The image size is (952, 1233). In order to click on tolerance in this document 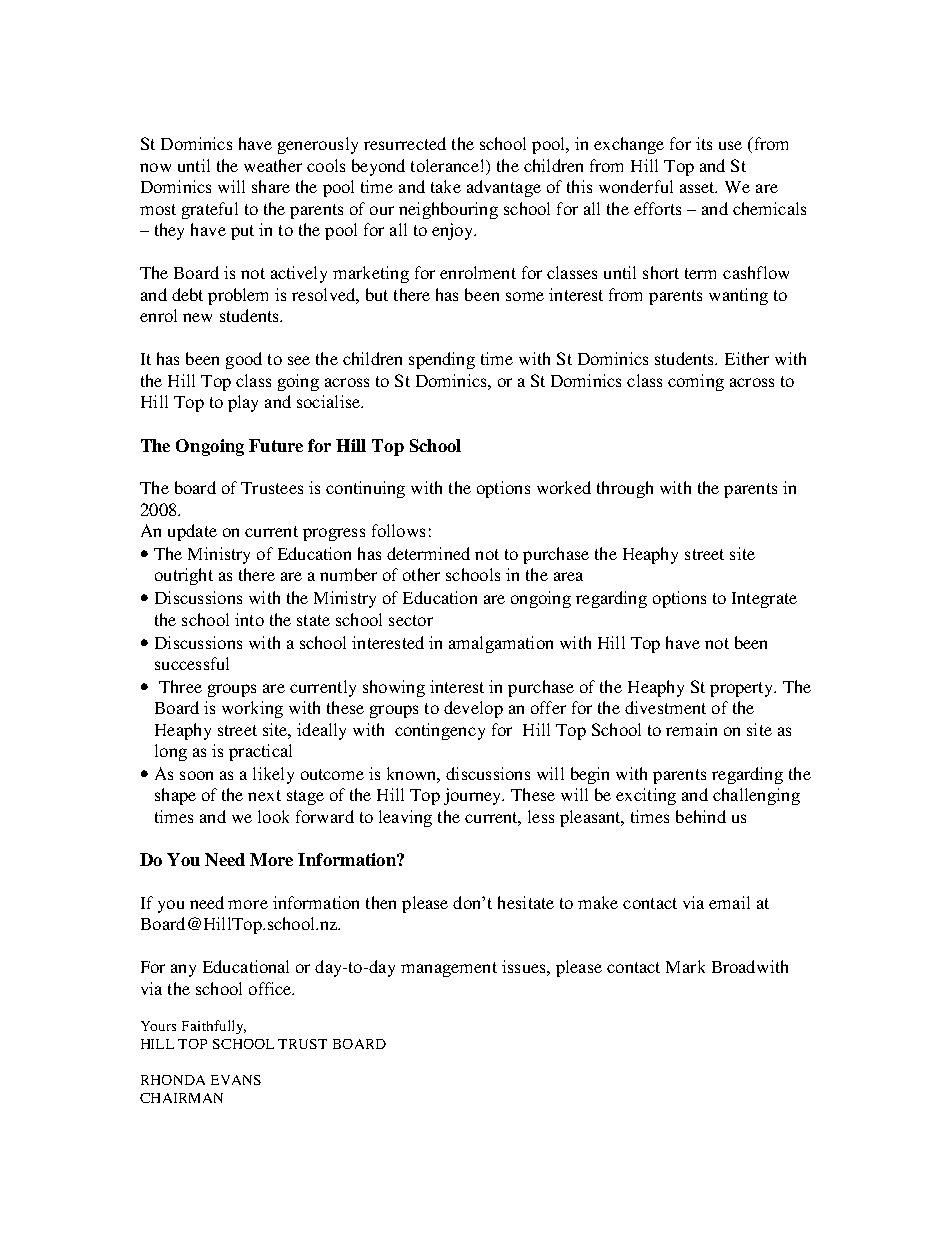, I will do `click(445, 165)`.
